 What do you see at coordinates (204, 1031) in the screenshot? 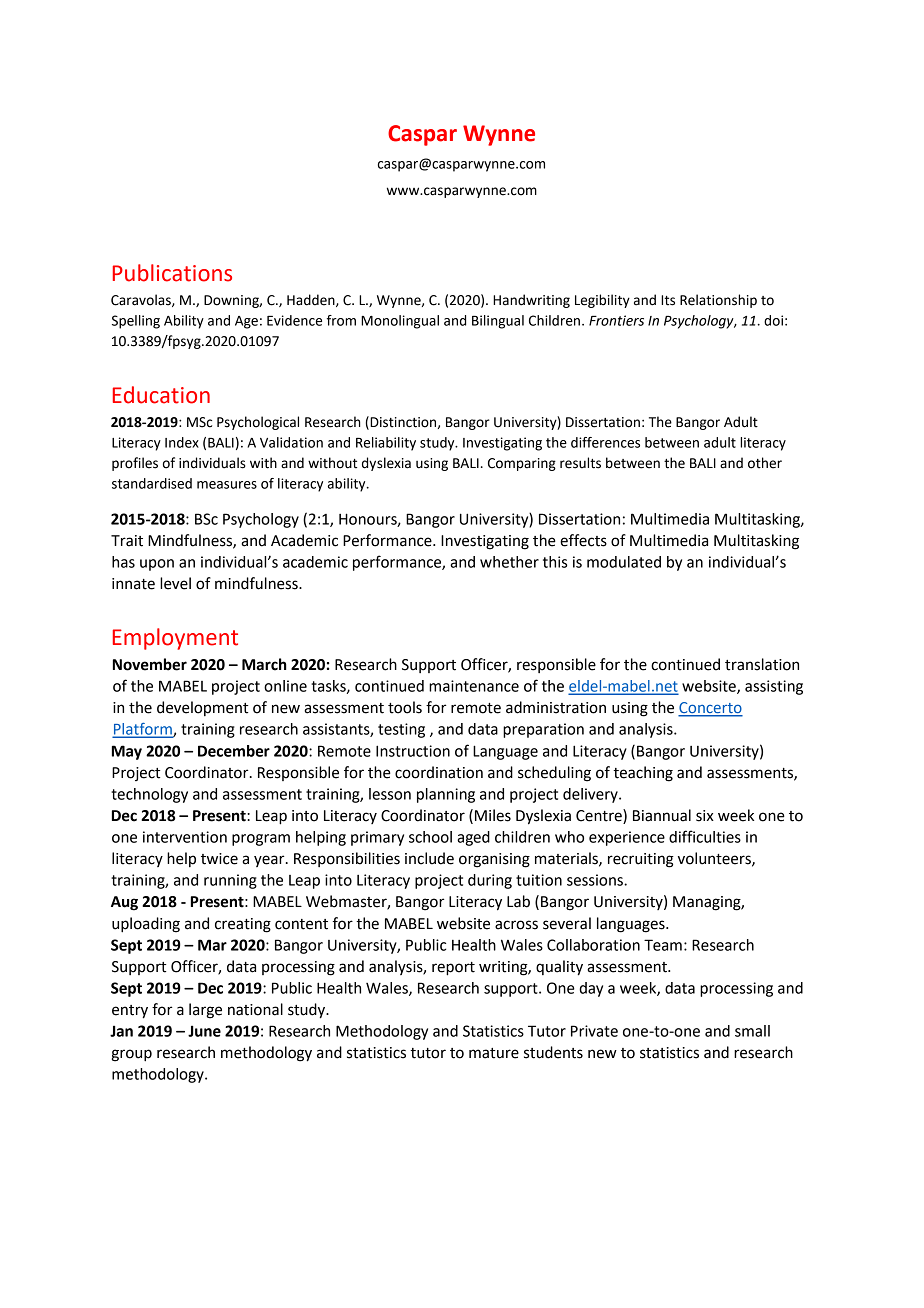
I see `June` at bounding box center [204, 1031].
